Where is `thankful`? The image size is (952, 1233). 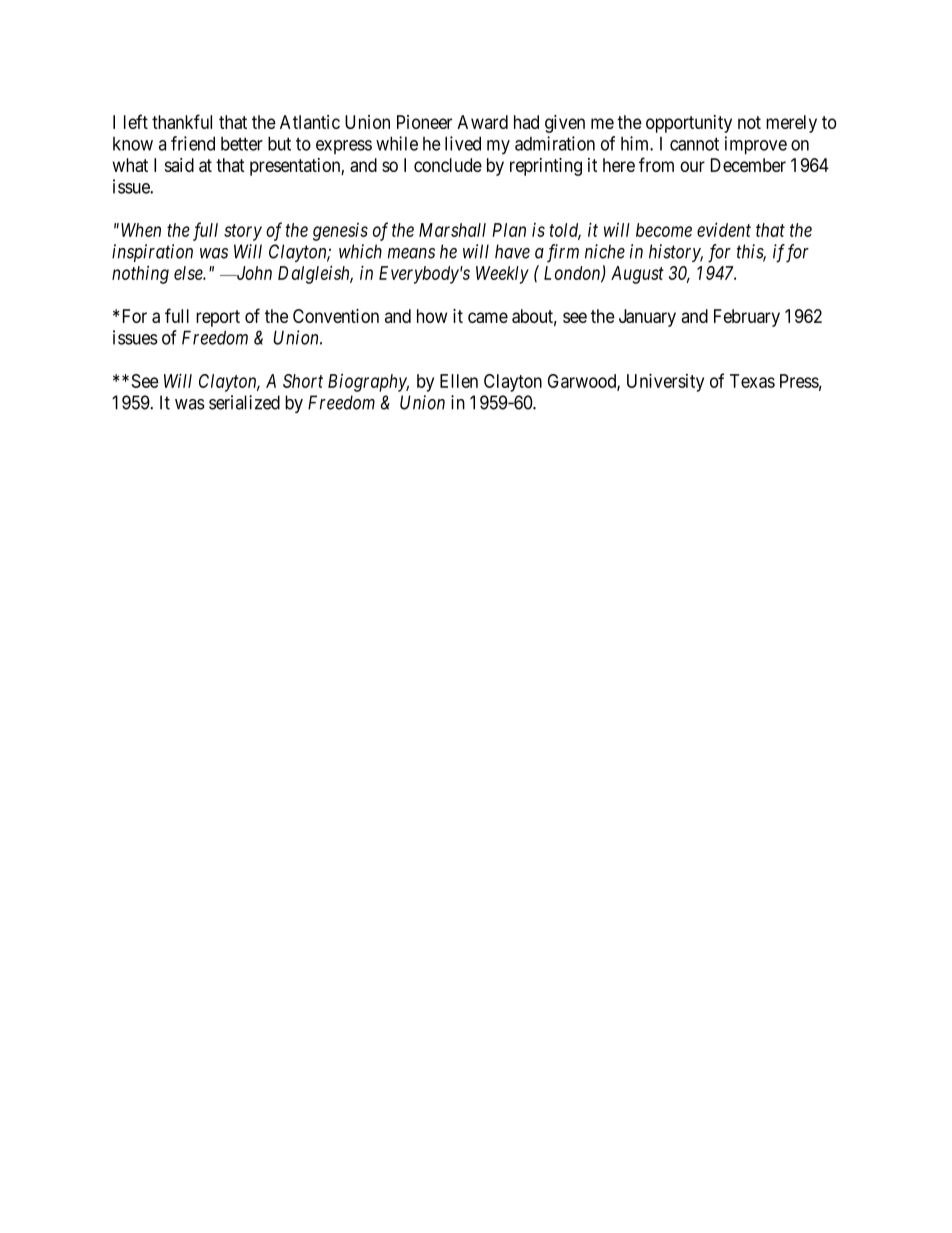 thankful is located at coordinates (182, 121).
